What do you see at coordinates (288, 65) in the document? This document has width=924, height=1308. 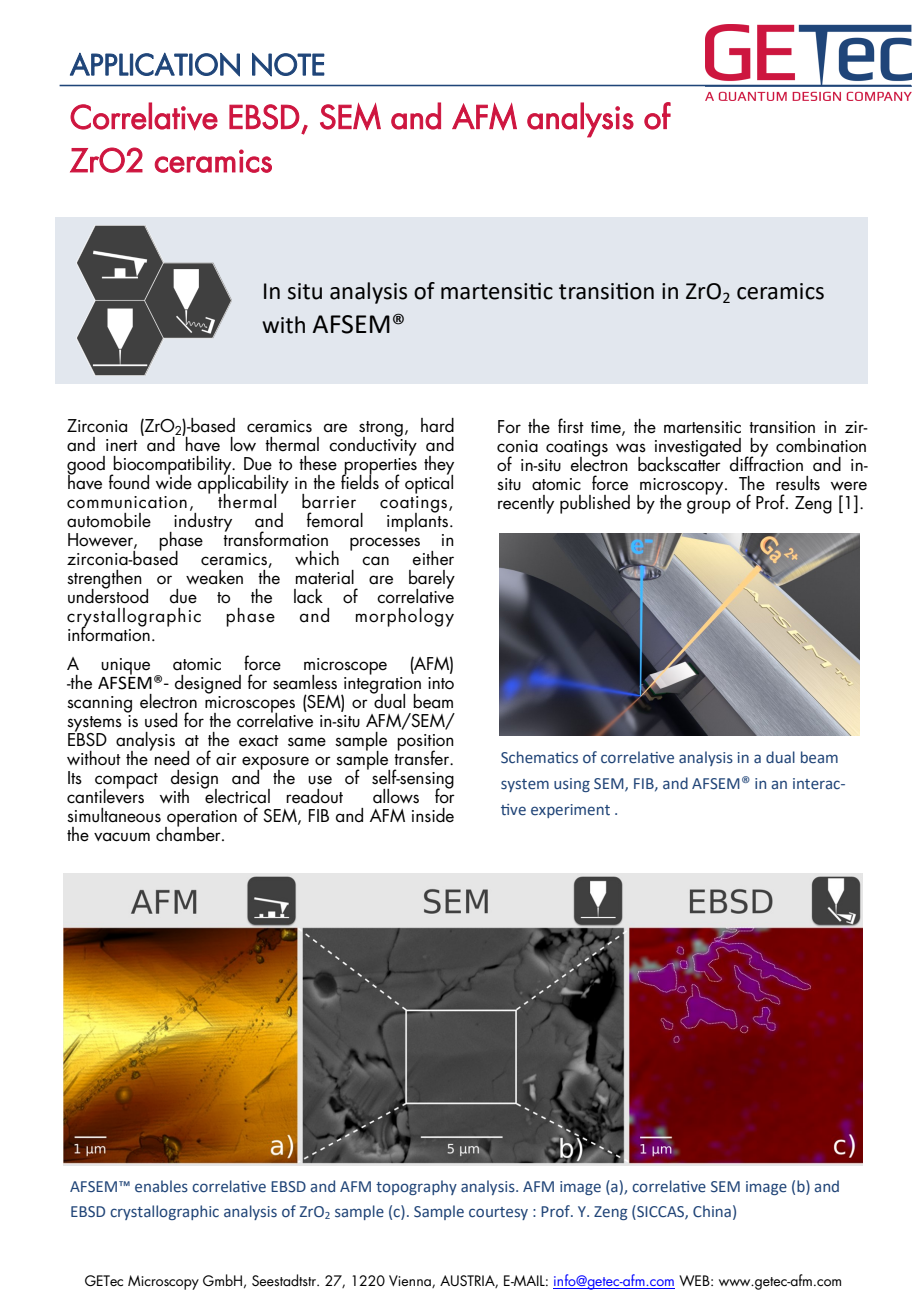 I see `NOTE` at bounding box center [288, 65].
